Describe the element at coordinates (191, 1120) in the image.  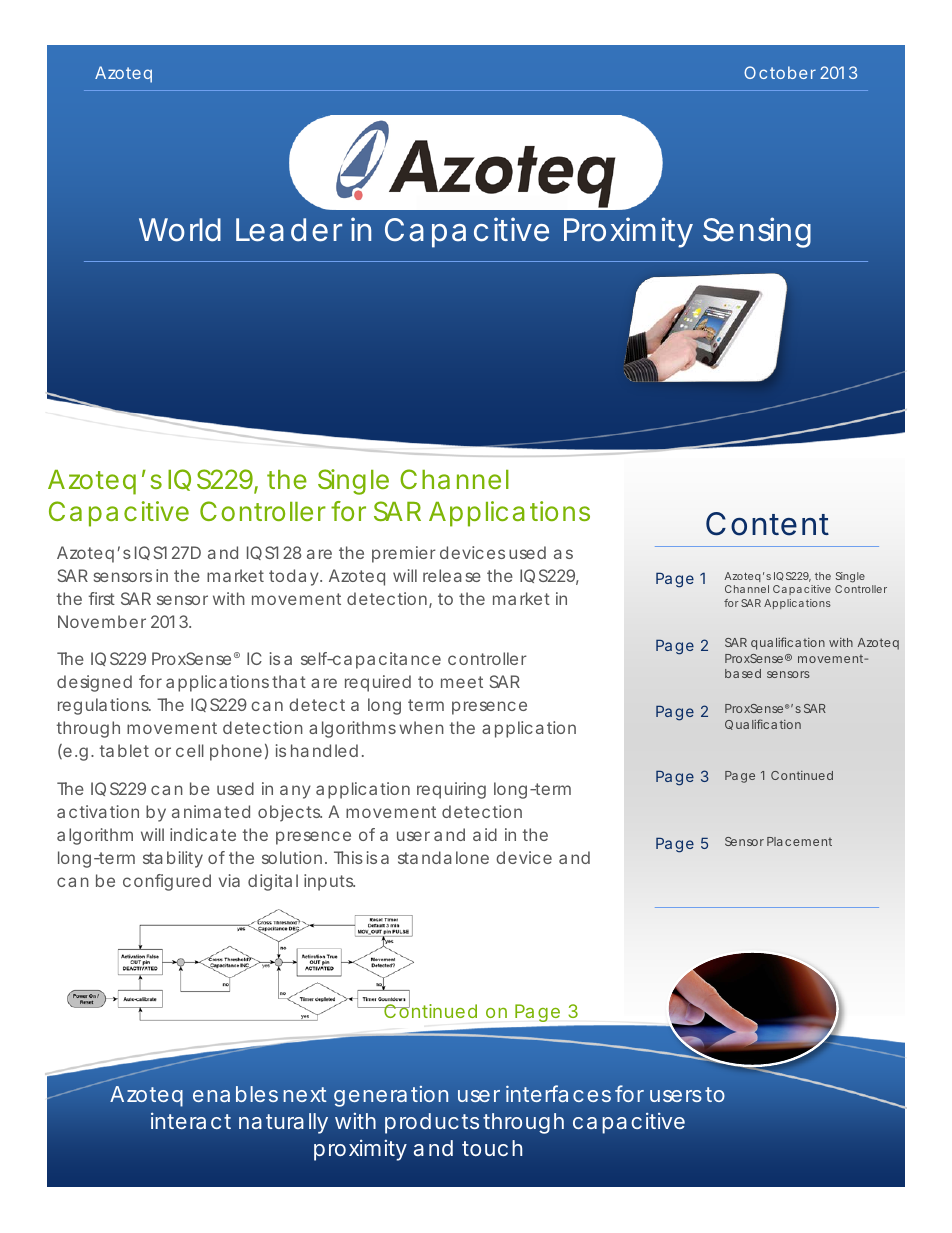
I see `interact` at that location.
